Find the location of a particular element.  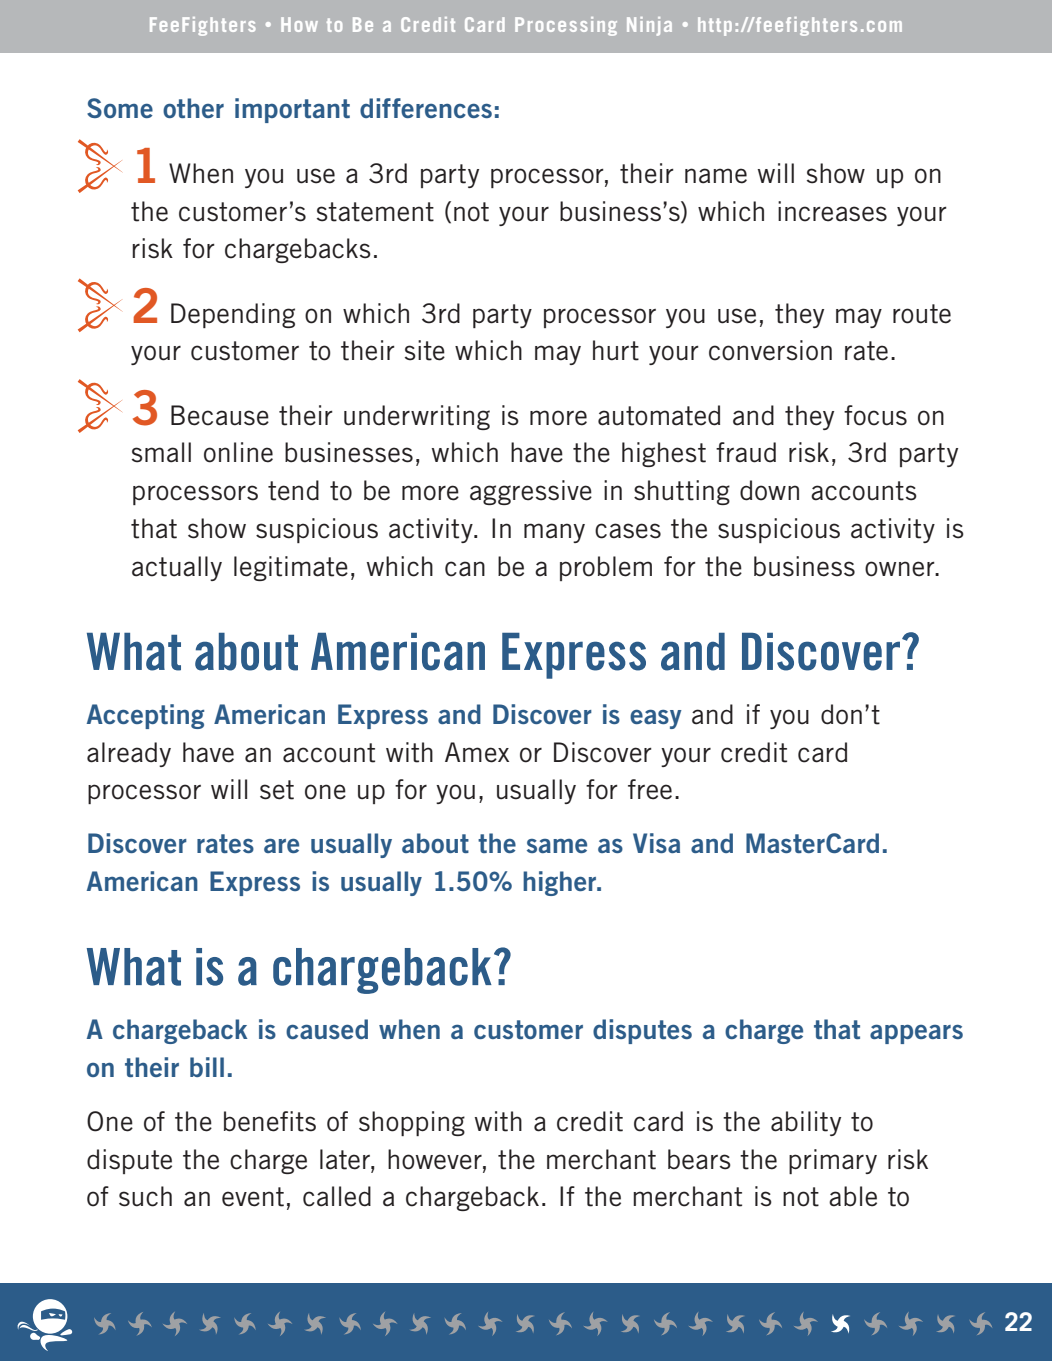

owner is located at coordinates (901, 569).
